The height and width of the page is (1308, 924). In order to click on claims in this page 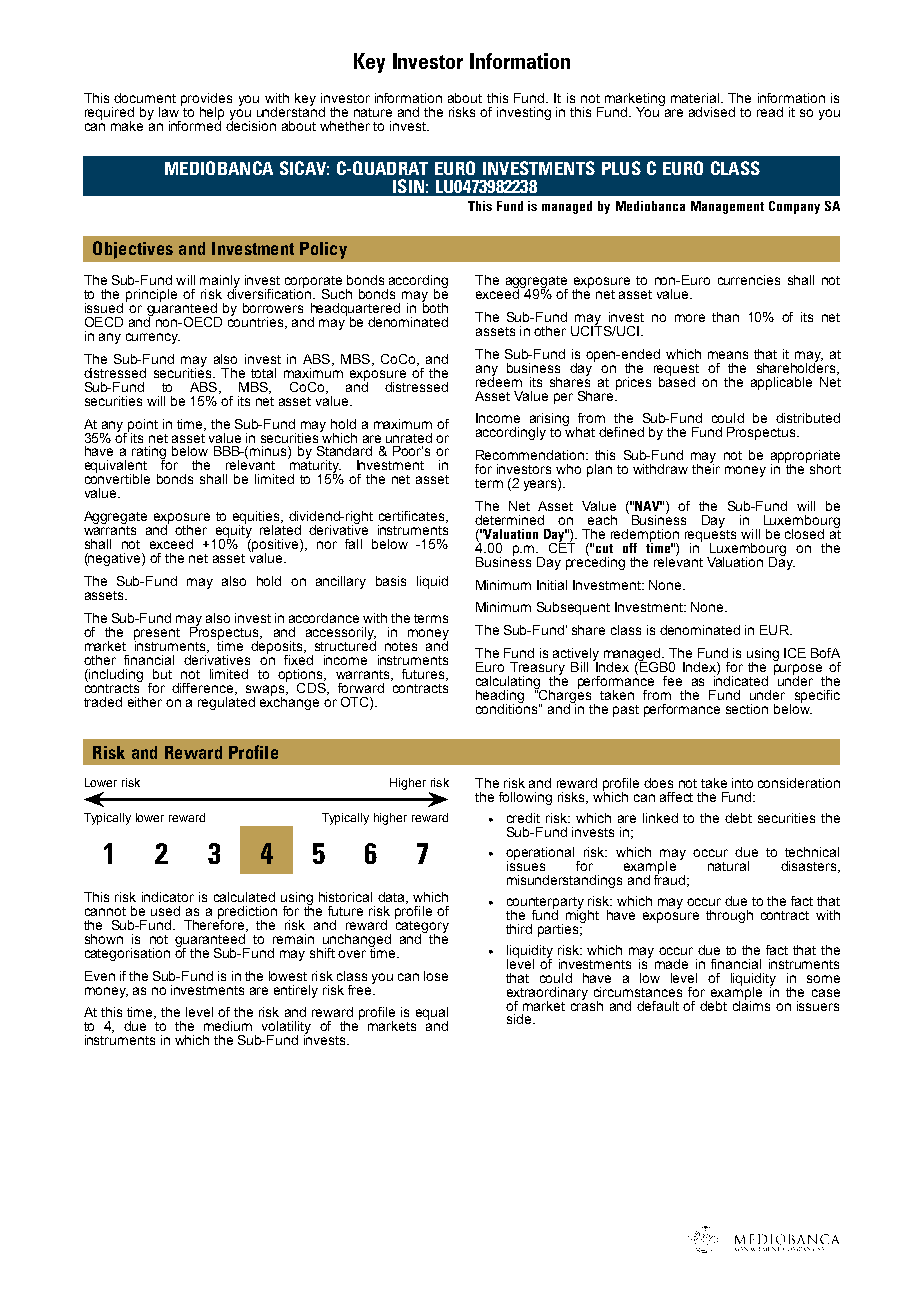, I will do `click(751, 1004)`.
